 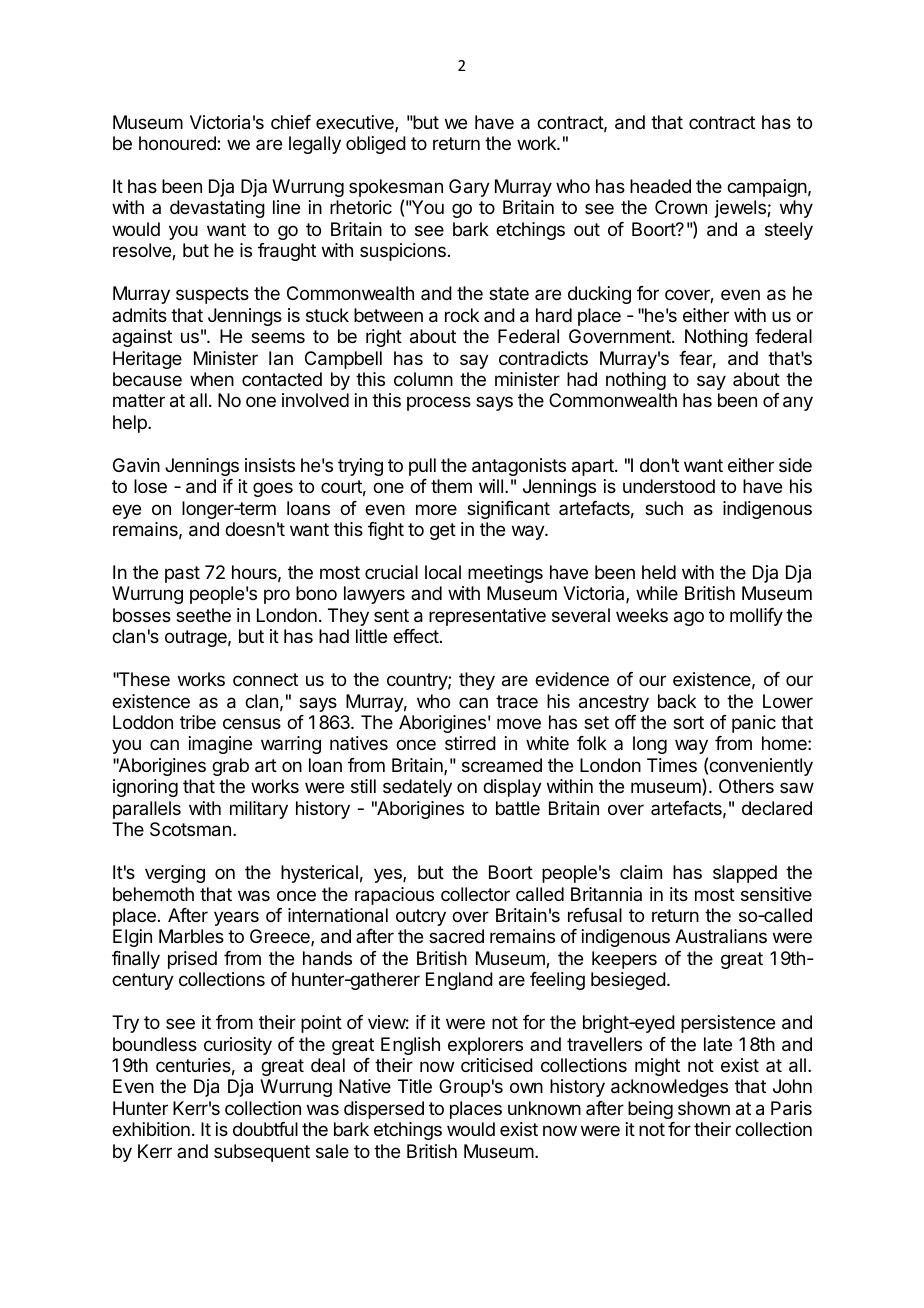 What do you see at coordinates (756, 617) in the page?
I see `mollify` at bounding box center [756, 617].
